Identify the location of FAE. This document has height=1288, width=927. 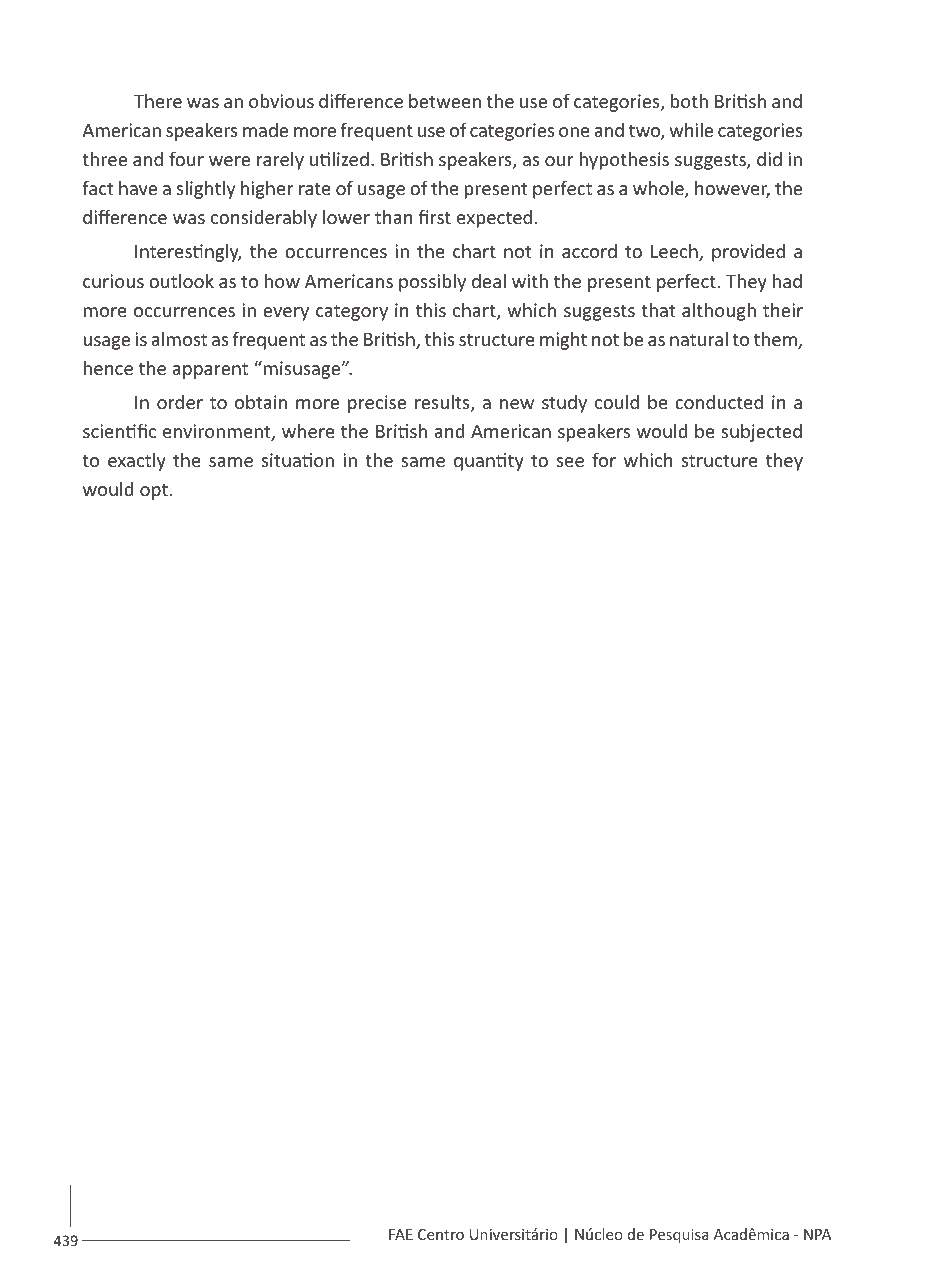
(401, 1234).
